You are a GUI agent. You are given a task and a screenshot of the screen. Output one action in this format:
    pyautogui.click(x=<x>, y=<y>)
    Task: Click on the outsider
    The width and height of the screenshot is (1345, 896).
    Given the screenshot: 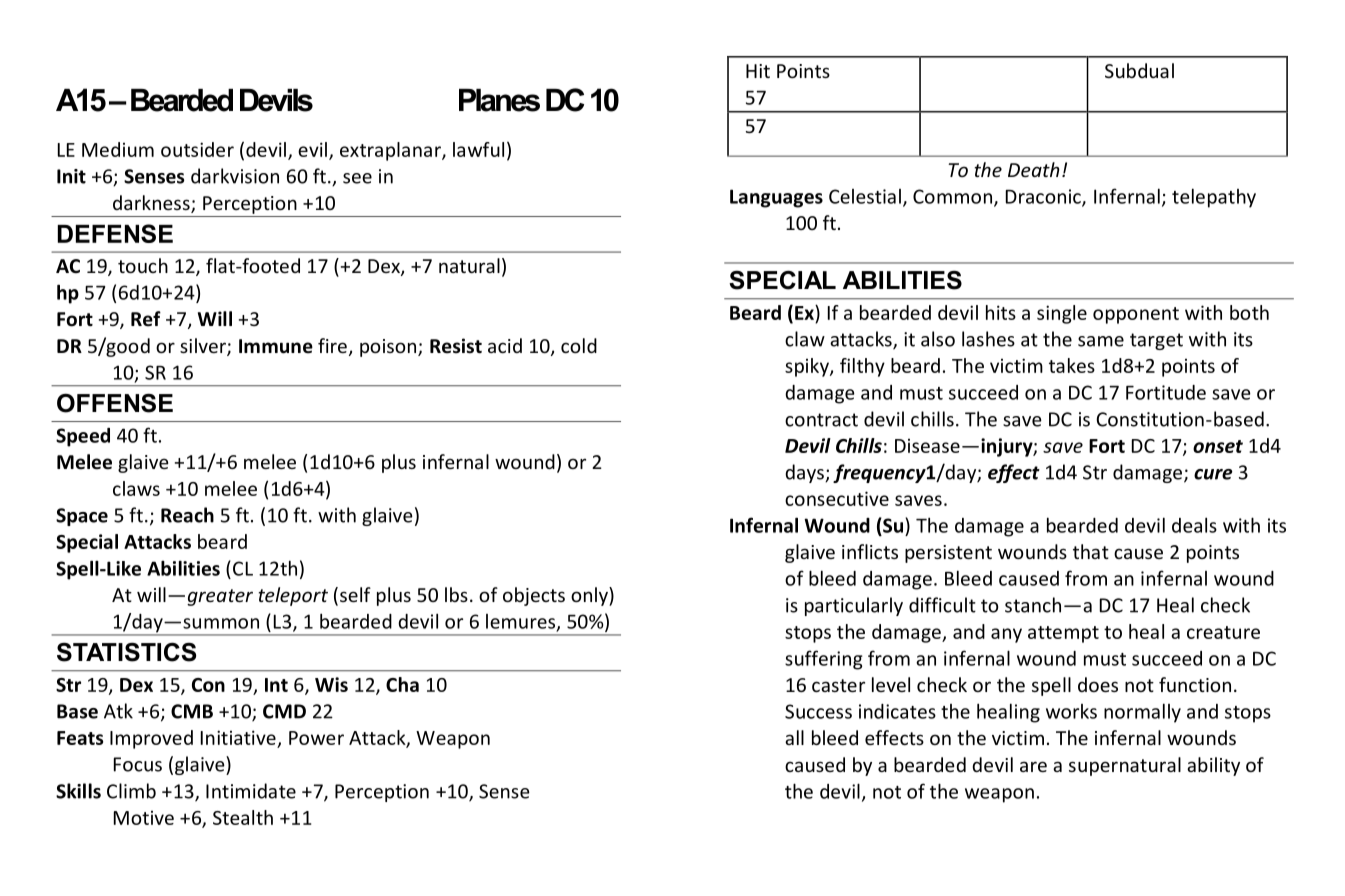 What is the action you would take?
    pyautogui.click(x=197, y=149)
